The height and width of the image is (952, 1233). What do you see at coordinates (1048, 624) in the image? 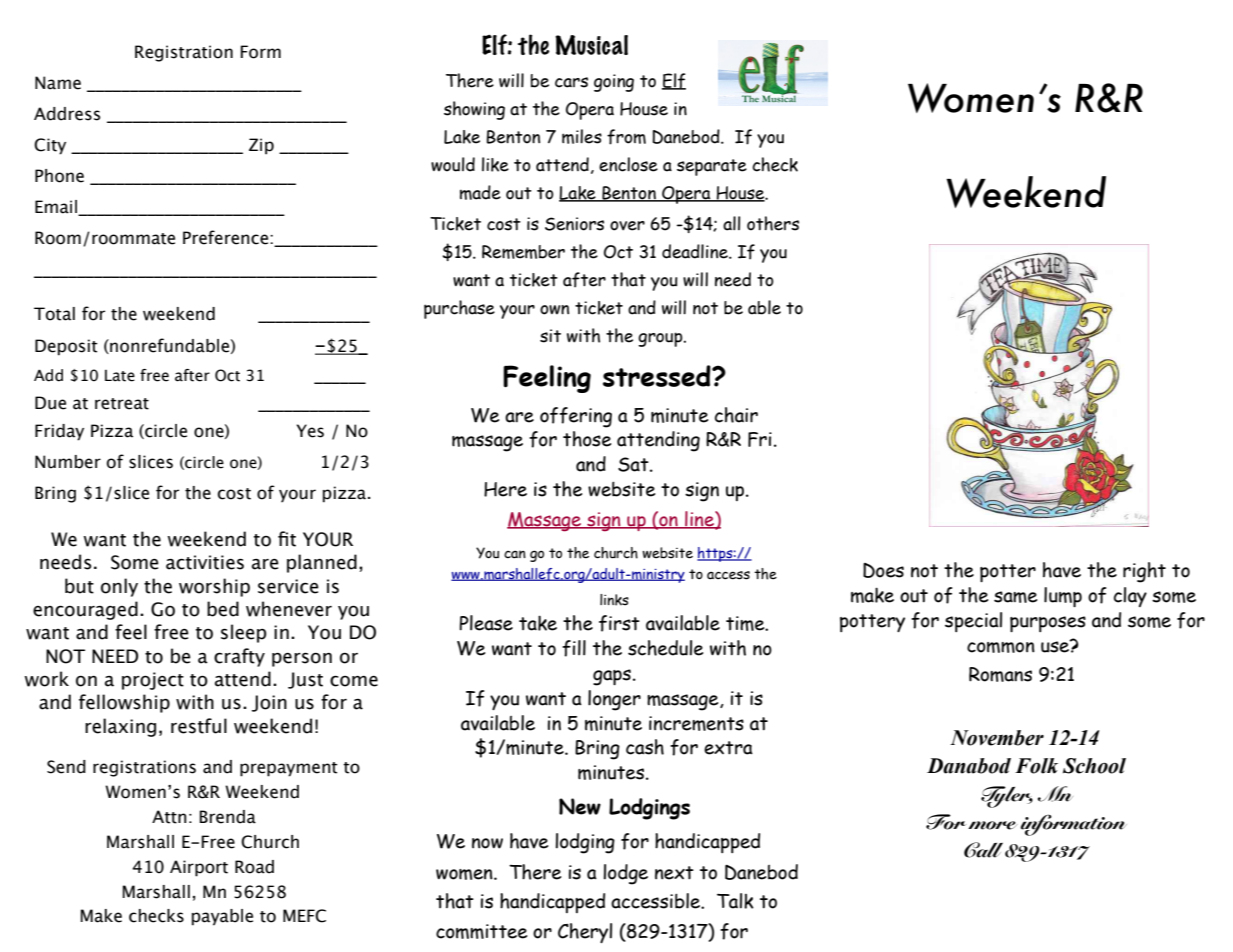
I see `purposes` at bounding box center [1048, 624].
